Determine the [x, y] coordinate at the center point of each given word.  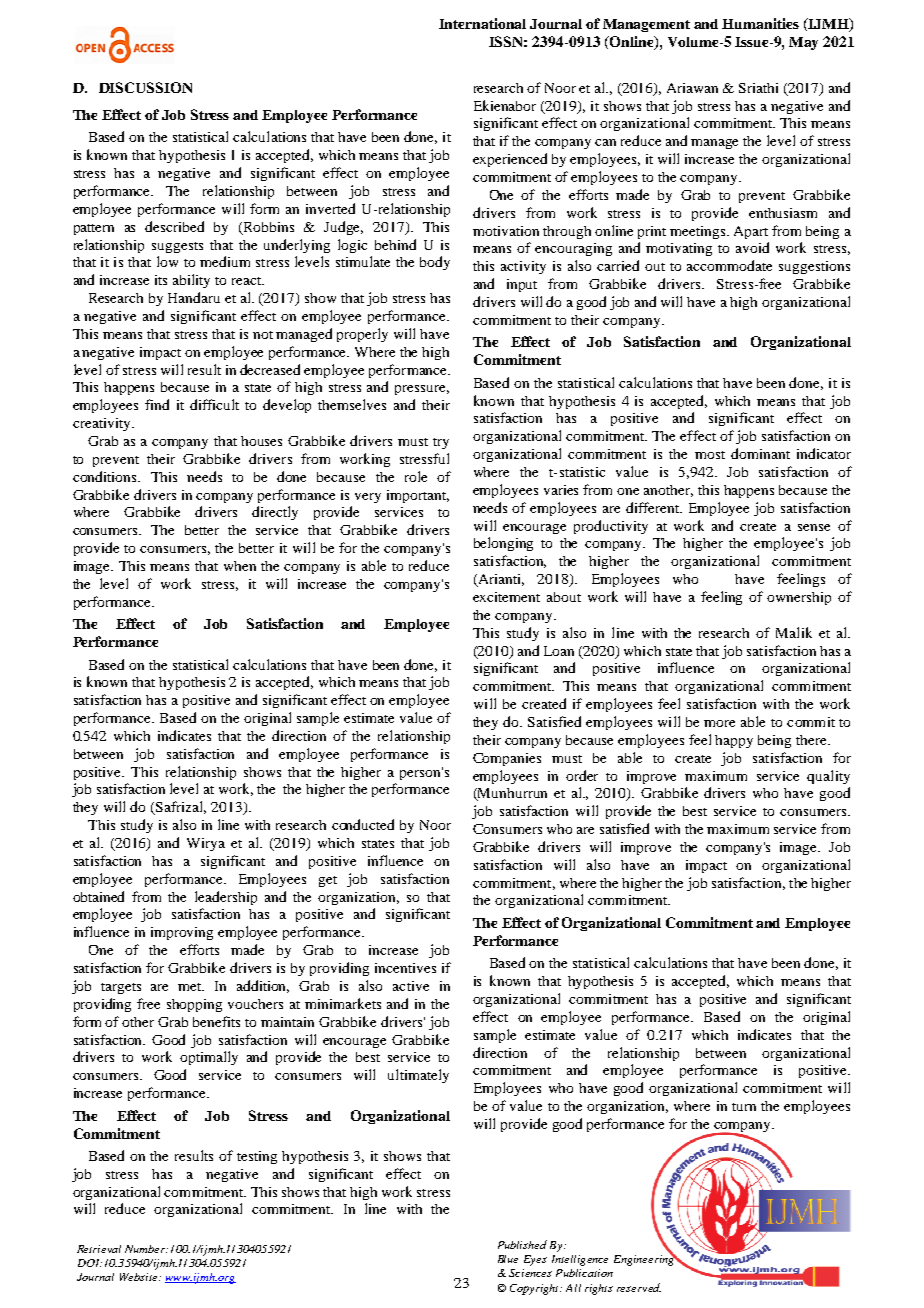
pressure [422, 390]
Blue [508, 1259]
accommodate [729, 265]
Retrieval [99, 1249]
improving [182, 933]
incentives [405, 968]
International [482, 23]
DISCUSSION [145, 87]
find [157, 404]
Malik [794, 632]
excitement [506, 597]
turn [744, 1107]
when [240, 566]
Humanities [760, 23]
